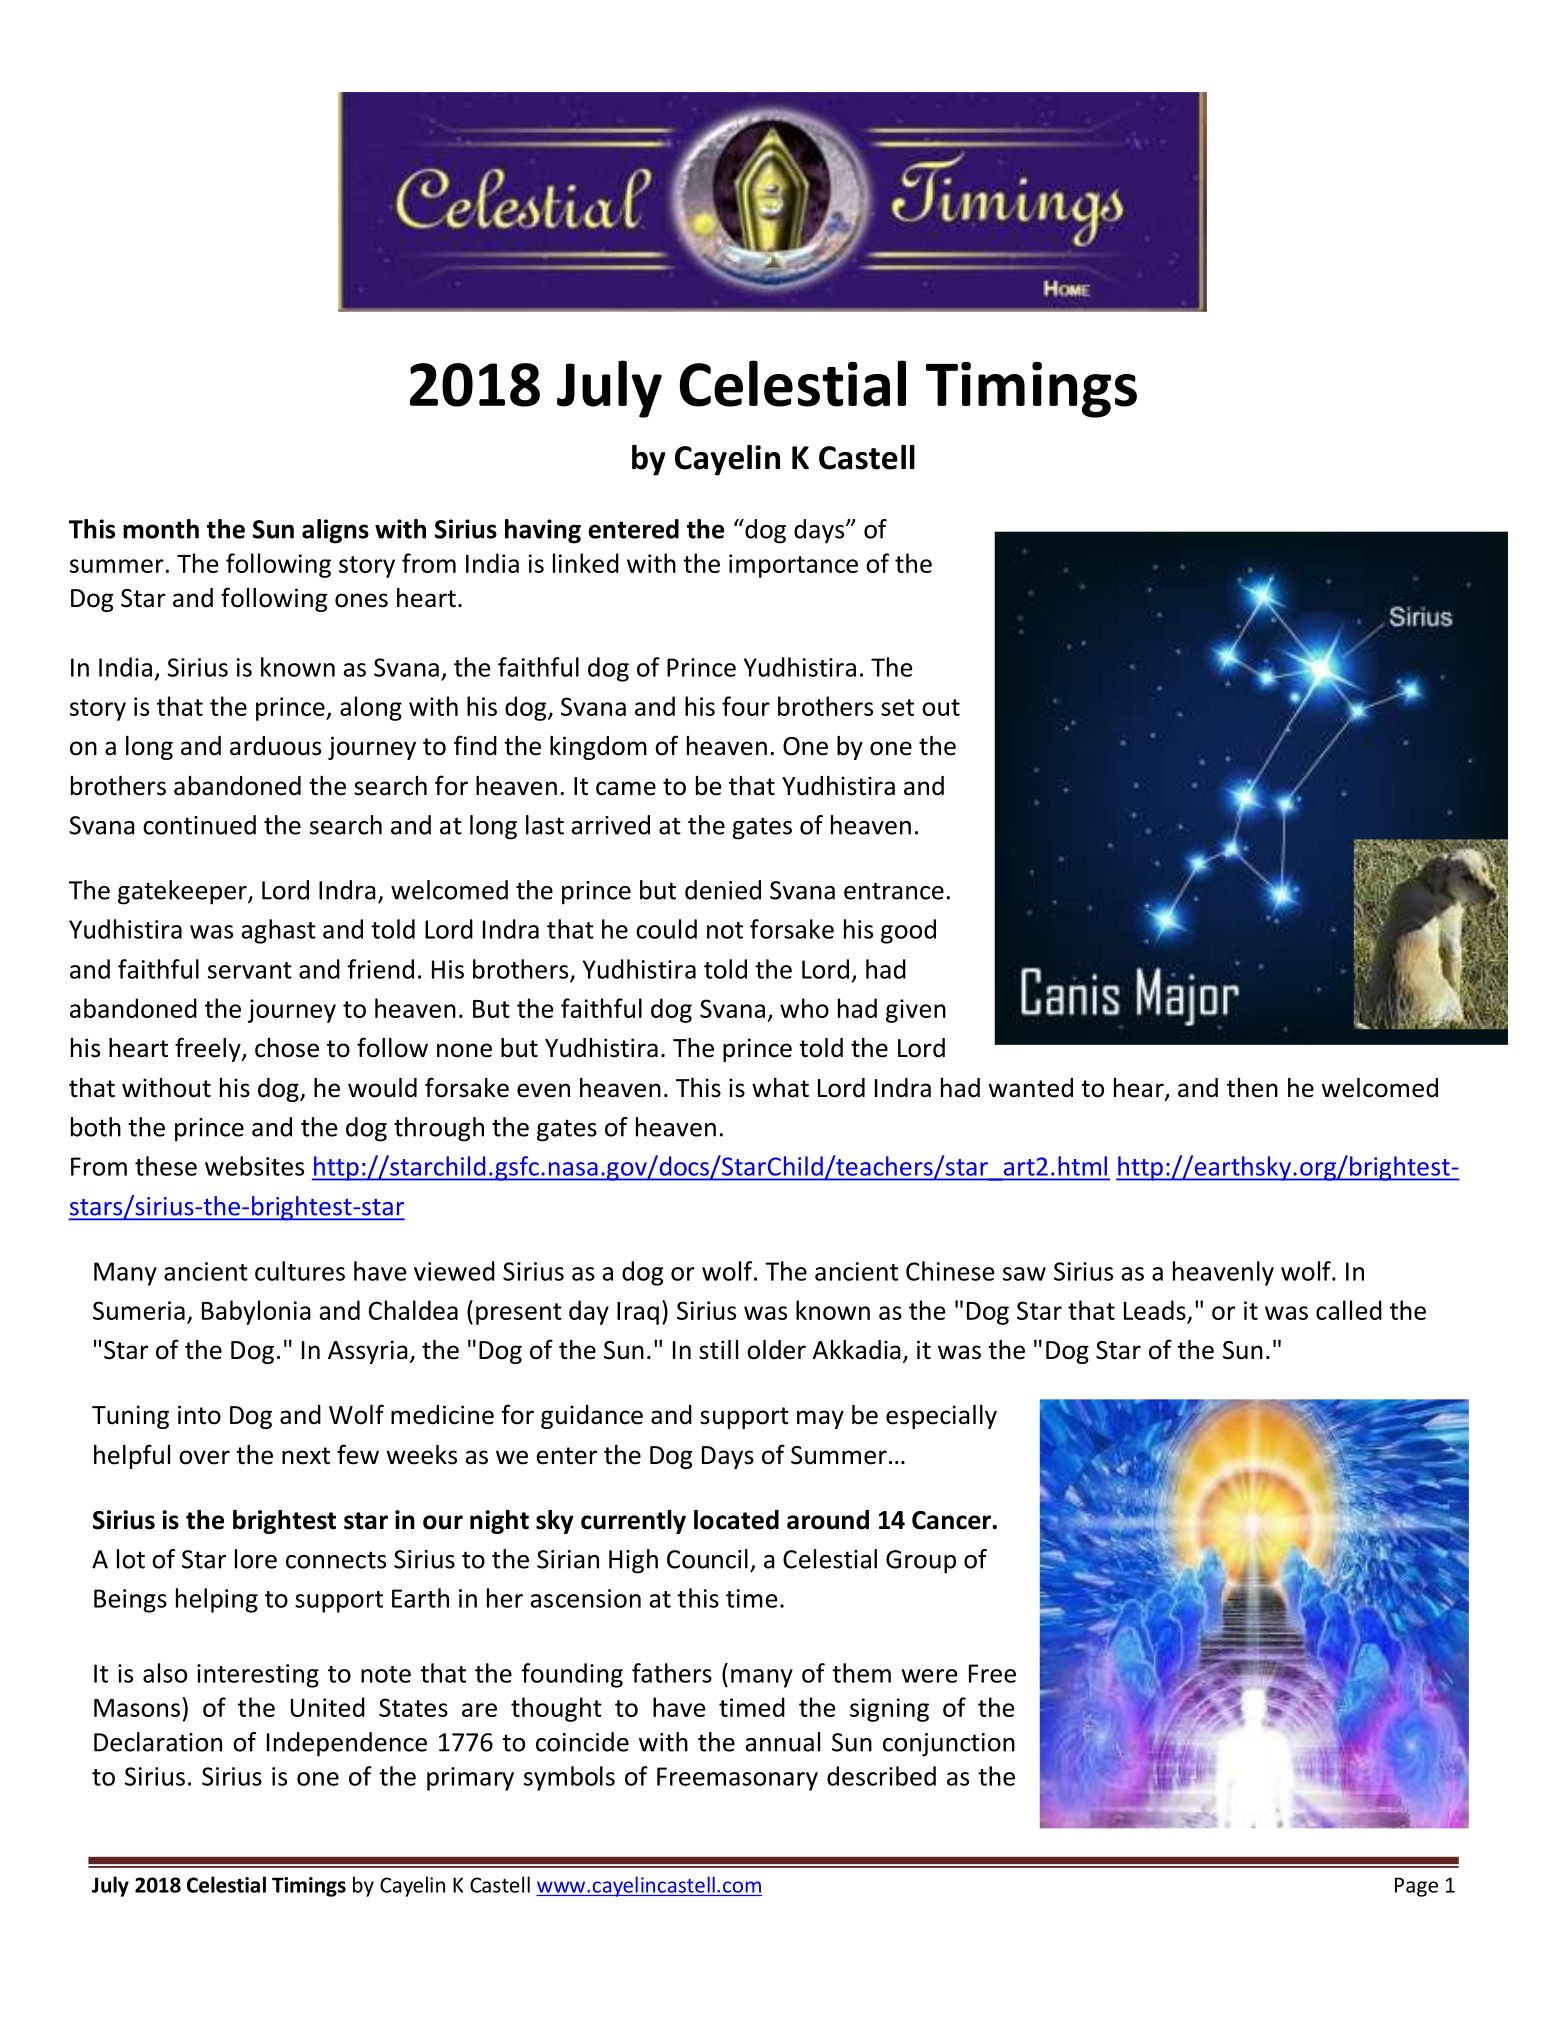  Describe the element at coordinates (287, 1048) in the screenshot. I see `chose` at that location.
